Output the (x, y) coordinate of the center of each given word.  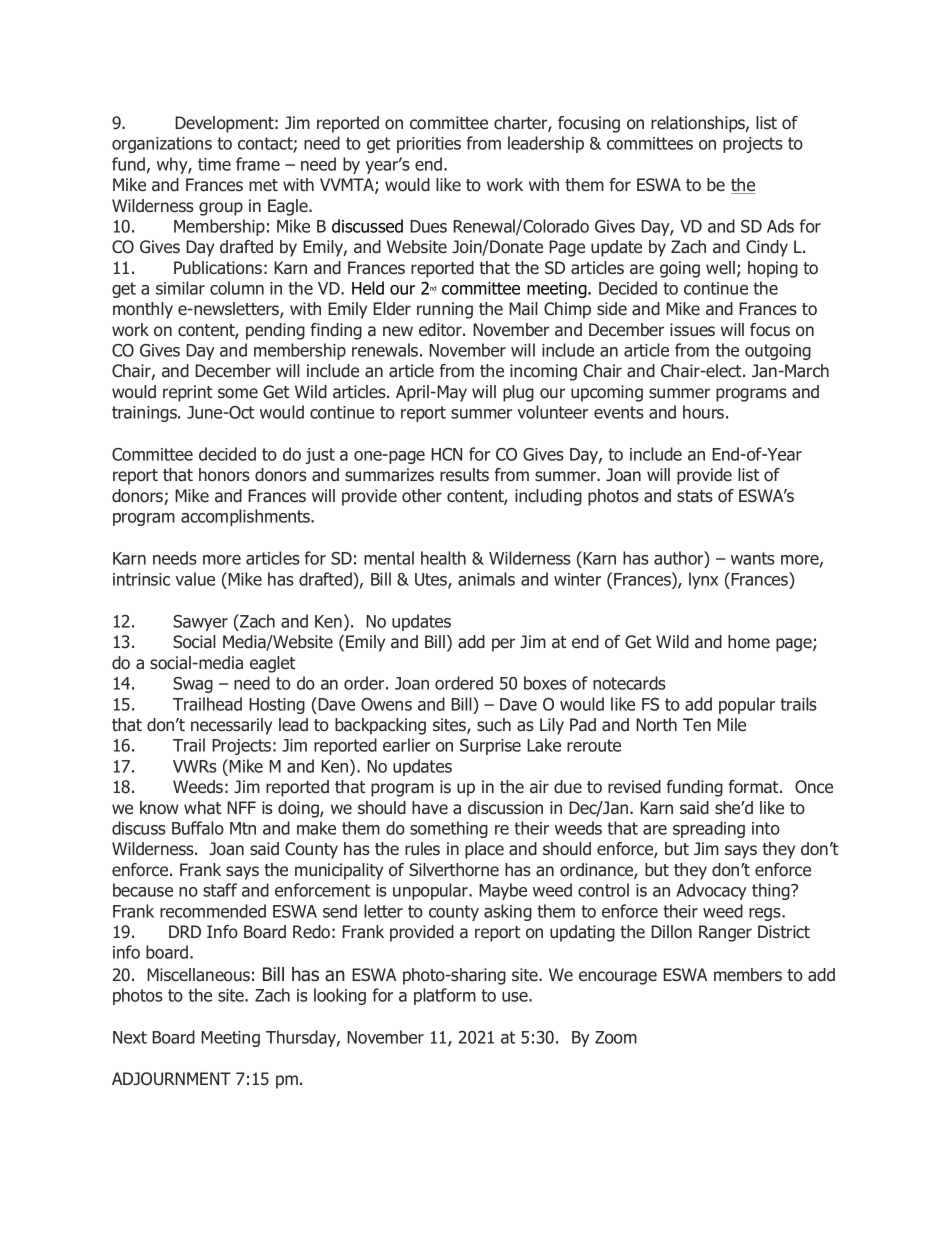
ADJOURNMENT (171, 1079)
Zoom (616, 1037)
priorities (429, 145)
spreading (709, 829)
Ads (780, 226)
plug (518, 393)
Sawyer (200, 623)
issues (692, 330)
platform (445, 996)
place (484, 850)
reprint (187, 393)
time (214, 164)
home (749, 642)
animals (486, 579)
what (202, 808)
